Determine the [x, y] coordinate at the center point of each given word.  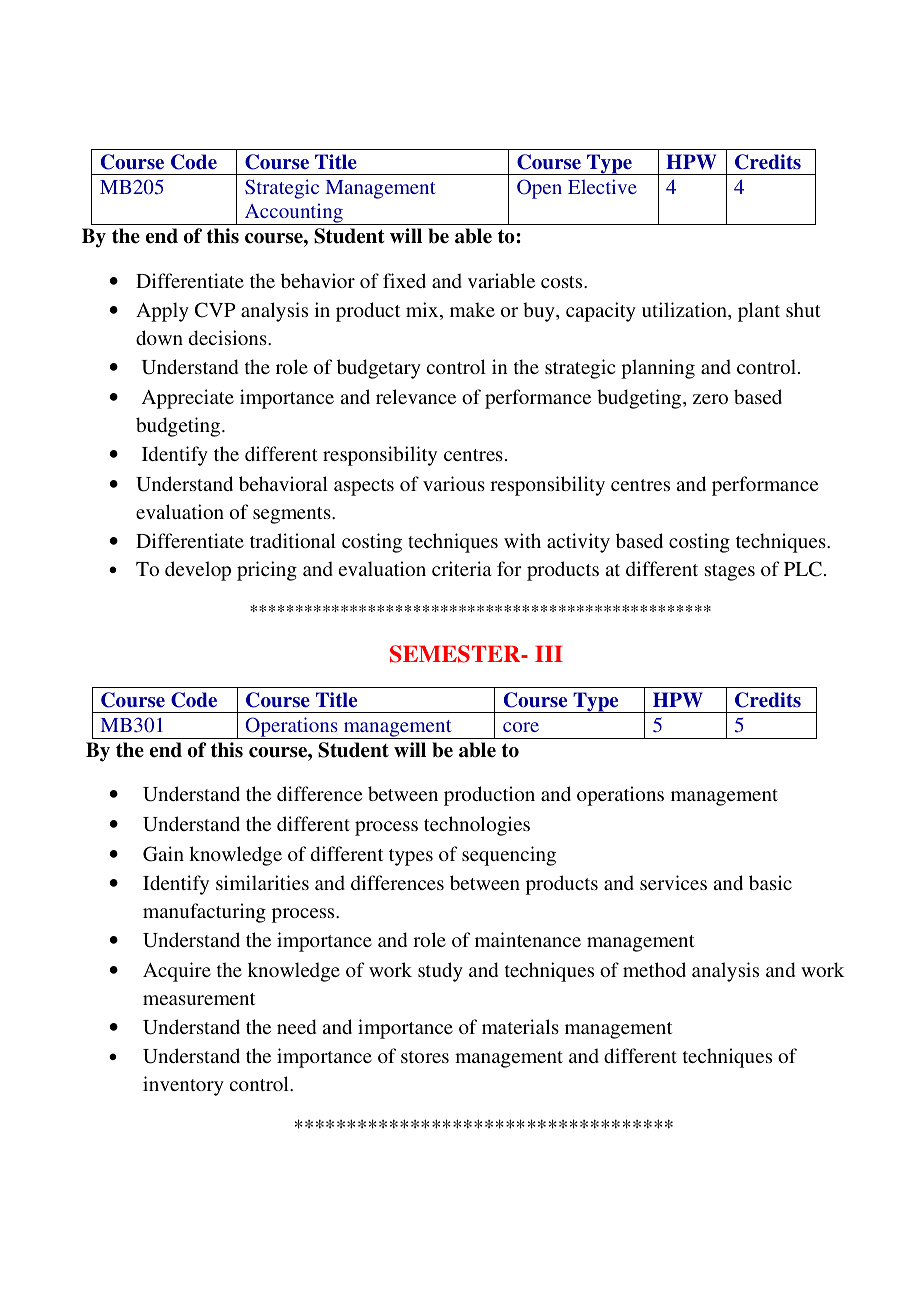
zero [710, 399]
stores [425, 1057]
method [654, 969]
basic [770, 882]
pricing [267, 571]
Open [539, 189]
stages [730, 572]
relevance [416, 396]
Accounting [294, 214]
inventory [183, 1086]
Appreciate [187, 399]
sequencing [509, 856]
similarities [262, 882]
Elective [602, 186]
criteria [462, 568]
